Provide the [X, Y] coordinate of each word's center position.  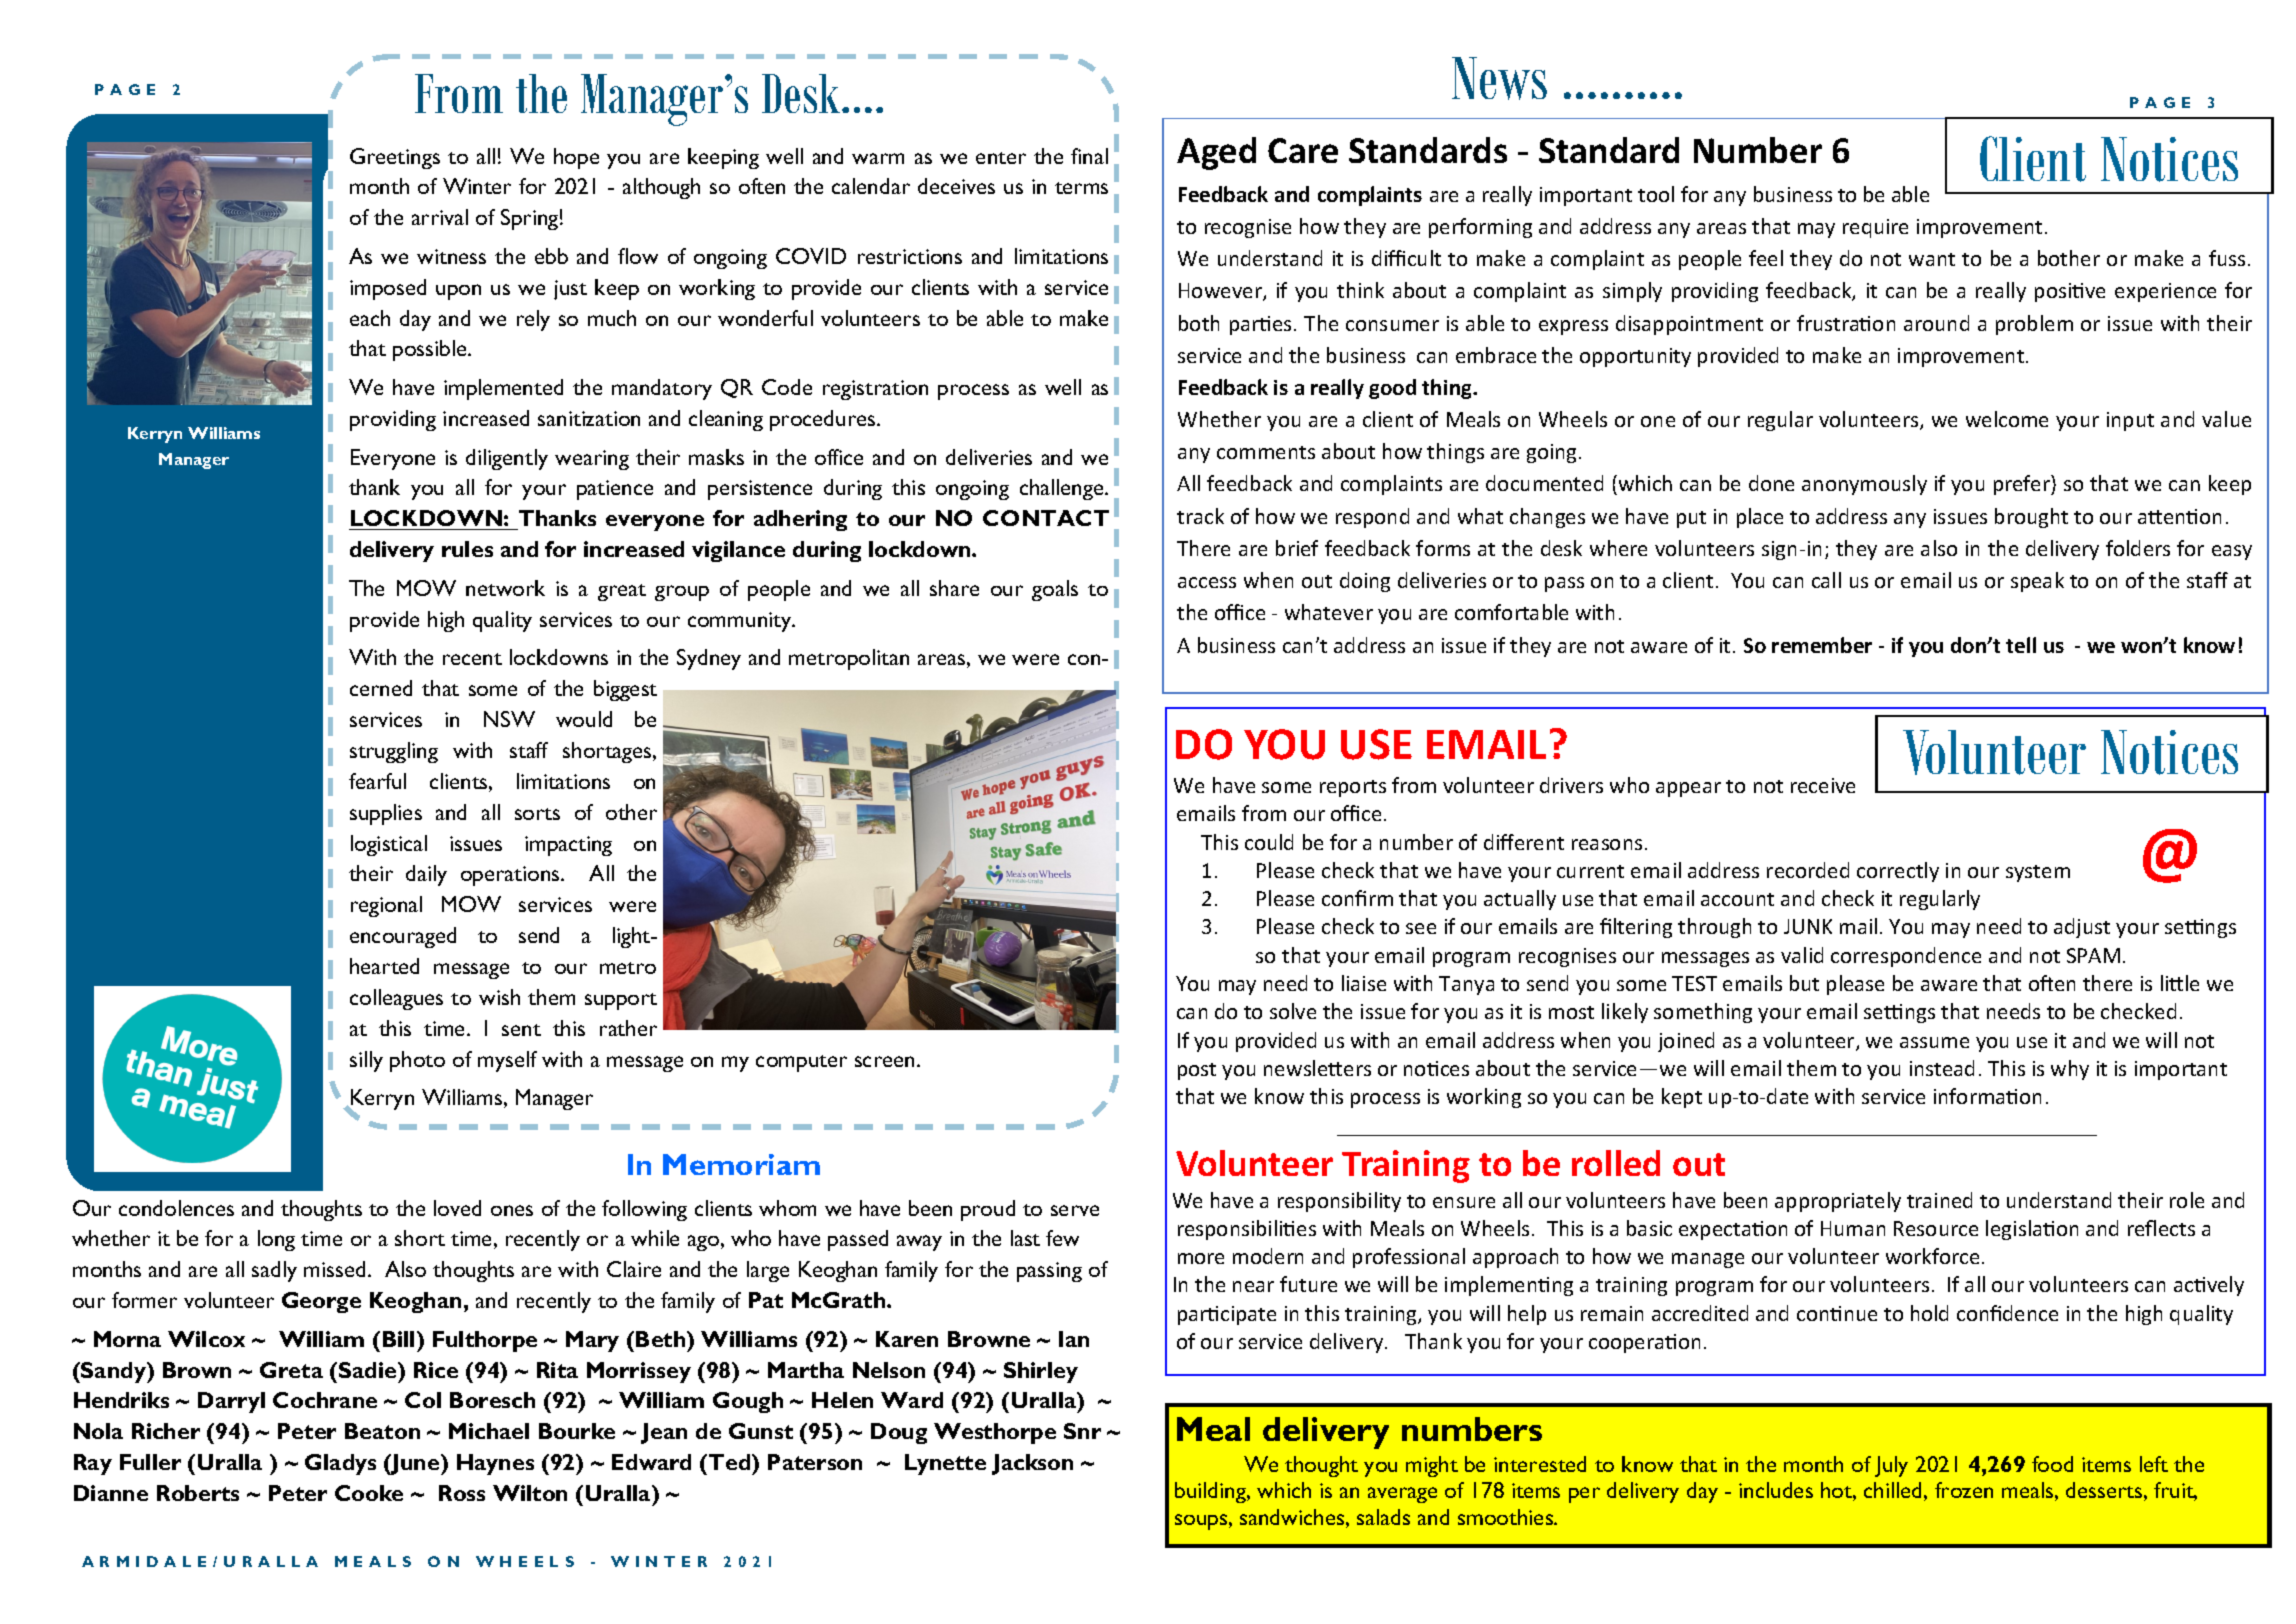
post [1197, 1071]
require [1875, 228]
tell [2021, 645]
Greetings [395, 158]
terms [1081, 188]
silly [366, 1061]
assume [1934, 1042]
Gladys [340, 1464]
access [1207, 582]
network [505, 588]
